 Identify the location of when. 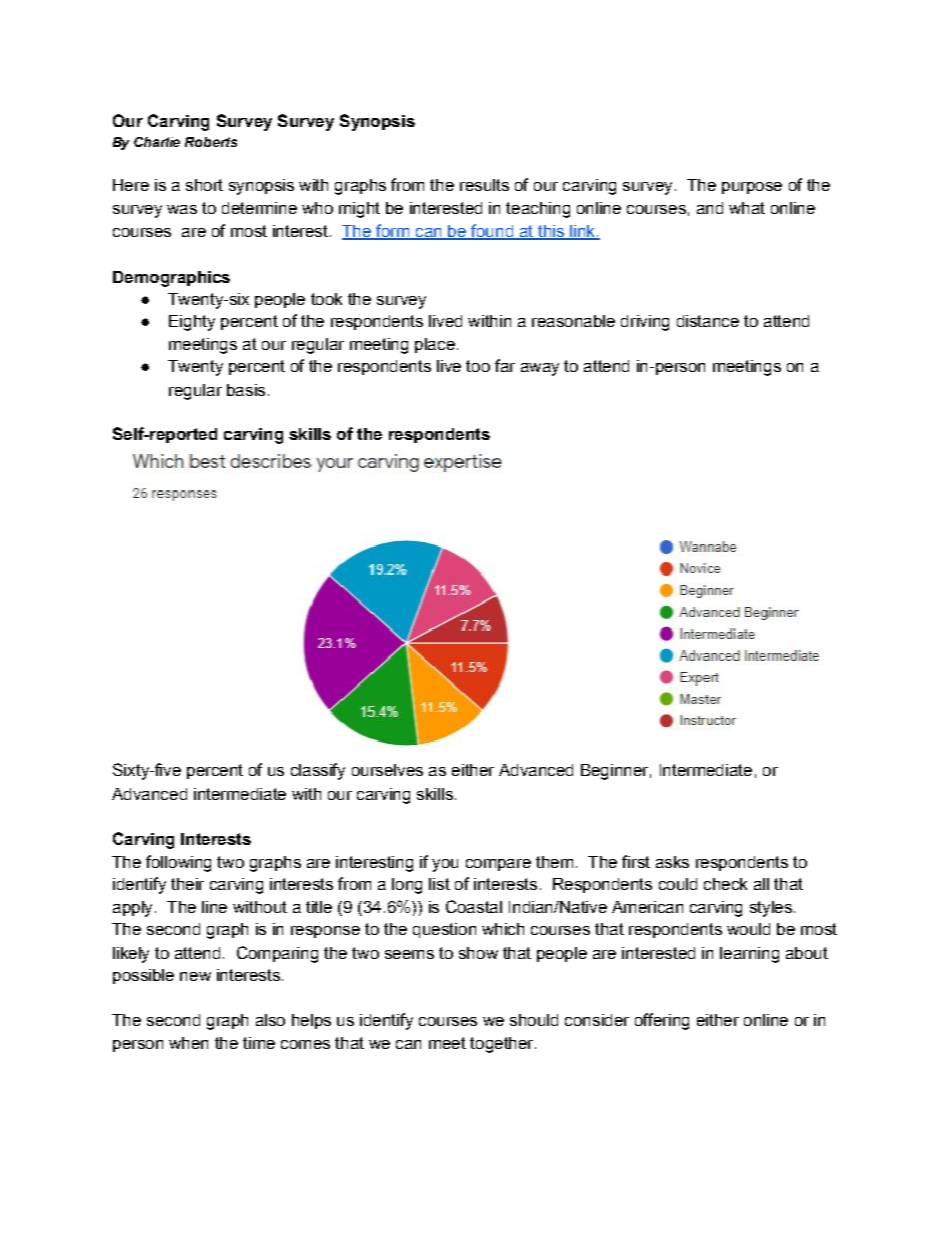
(188, 1043).
